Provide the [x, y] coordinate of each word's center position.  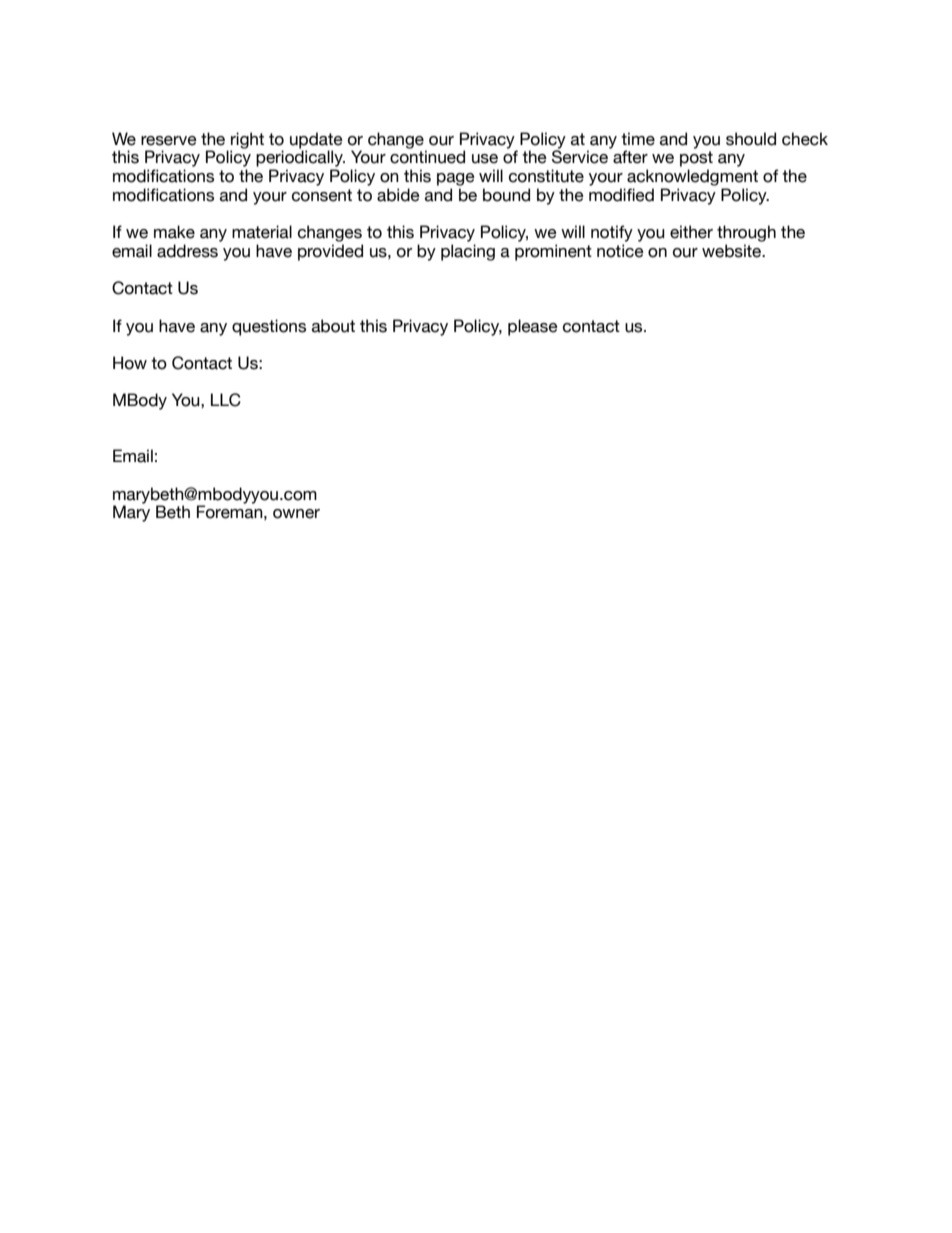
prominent [553, 252]
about [333, 326]
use [485, 159]
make [174, 232]
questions [269, 327]
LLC [226, 400]
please [533, 327]
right [247, 141]
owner [296, 514]
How [130, 363]
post [696, 159]
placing [468, 252]
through [746, 233]
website [733, 251]
